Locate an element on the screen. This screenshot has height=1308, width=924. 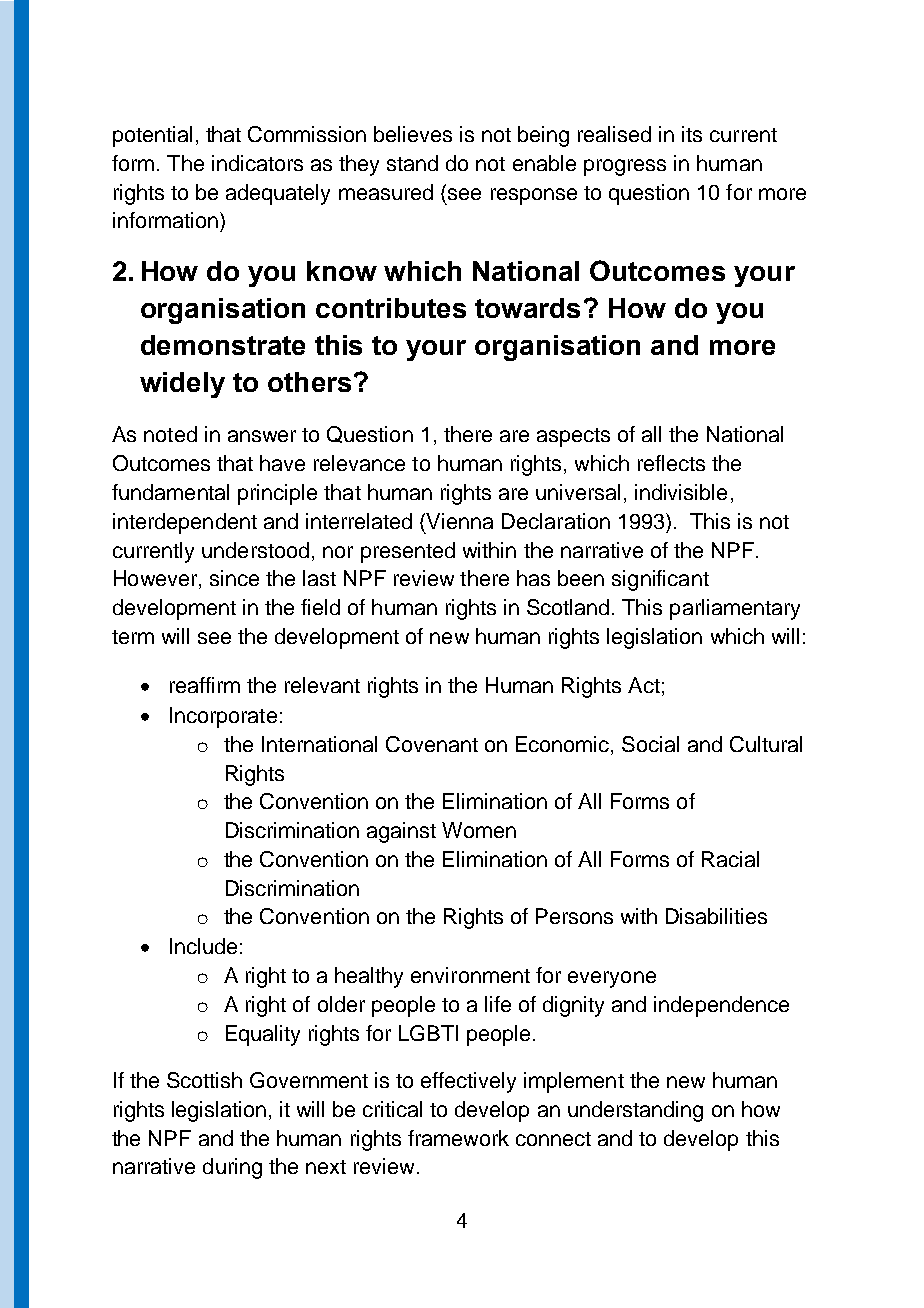
presented is located at coordinates (408, 552).
